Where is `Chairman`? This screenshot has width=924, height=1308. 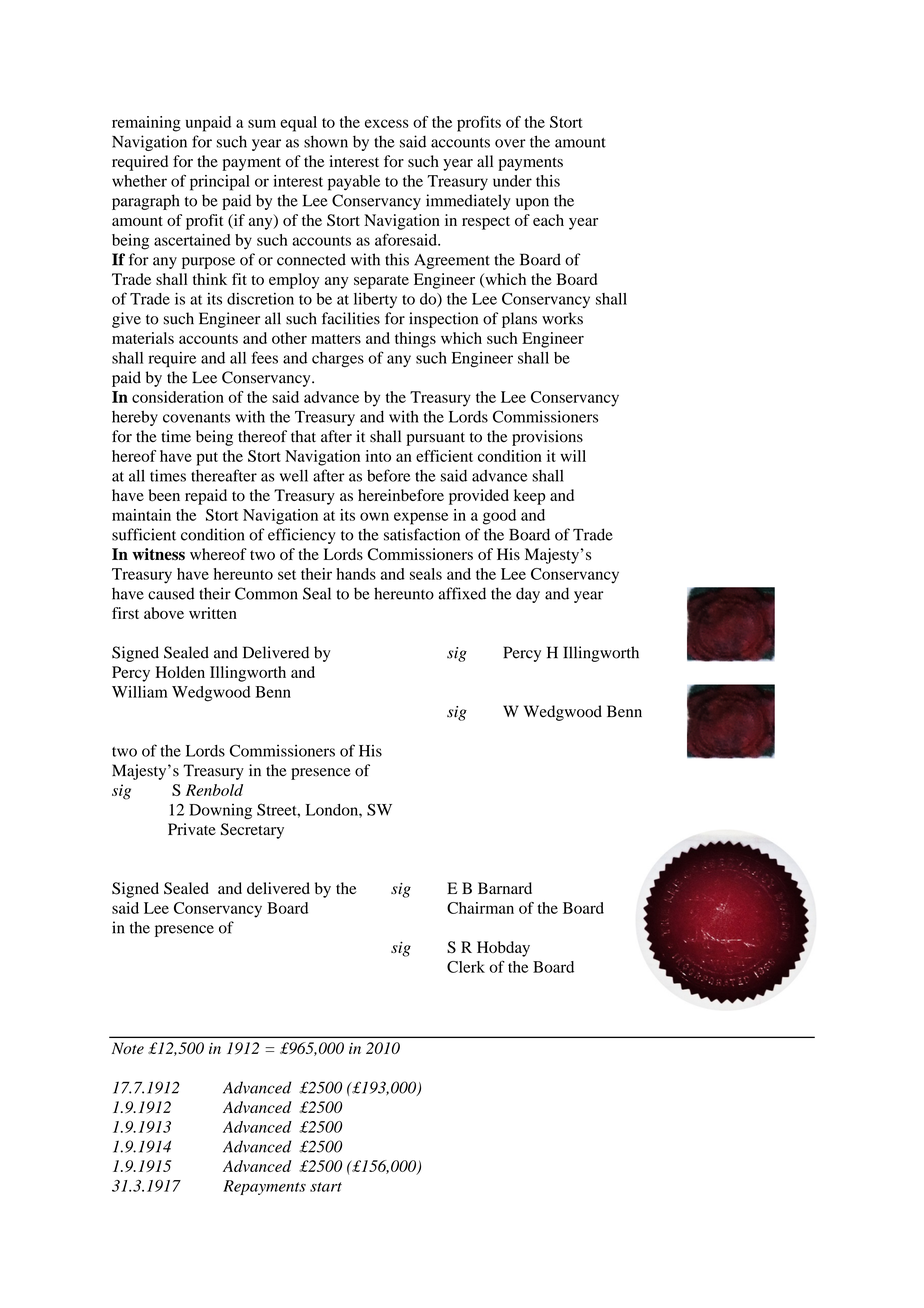 Chairman is located at coordinates (480, 908).
